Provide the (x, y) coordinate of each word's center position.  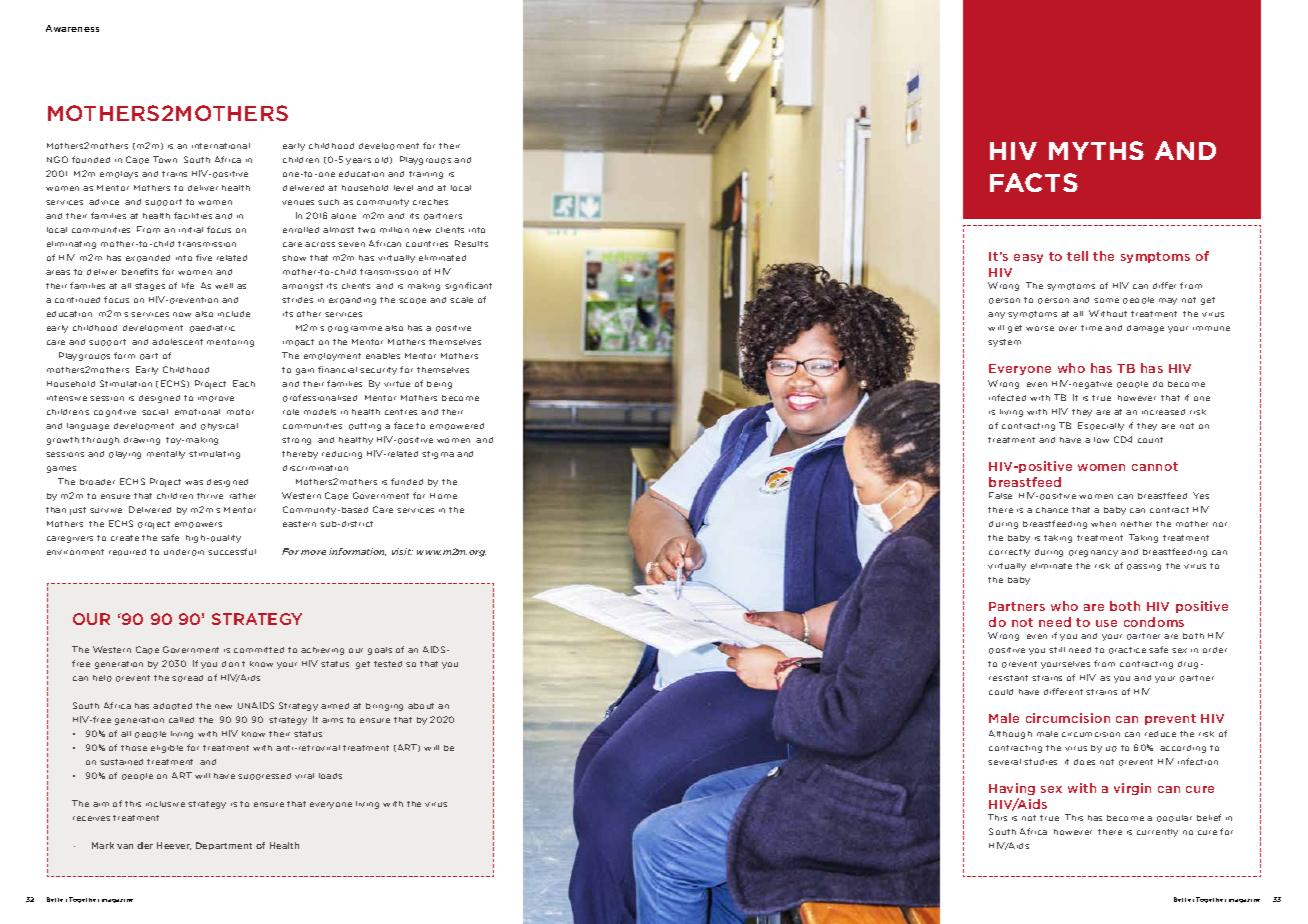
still (1057, 650)
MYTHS (1096, 150)
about (421, 706)
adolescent (177, 342)
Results (471, 243)
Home (443, 496)
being (439, 385)
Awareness (72, 28)
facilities (193, 215)
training (426, 175)
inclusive (165, 804)
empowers (198, 525)
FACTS (1034, 182)
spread (187, 678)
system (1004, 343)
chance (1052, 510)
